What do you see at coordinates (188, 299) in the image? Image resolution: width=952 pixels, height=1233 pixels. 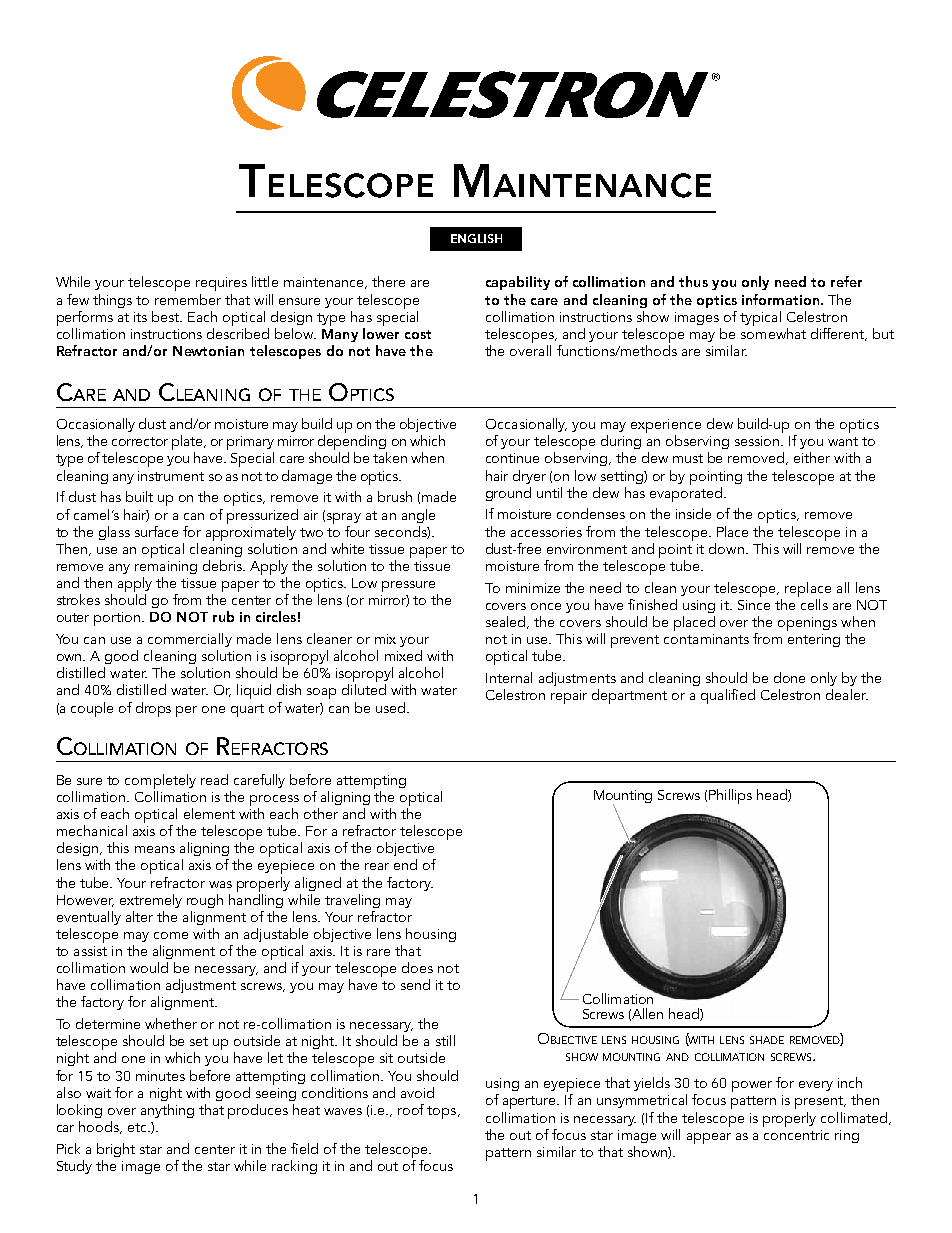 I see `remember` at bounding box center [188, 299].
